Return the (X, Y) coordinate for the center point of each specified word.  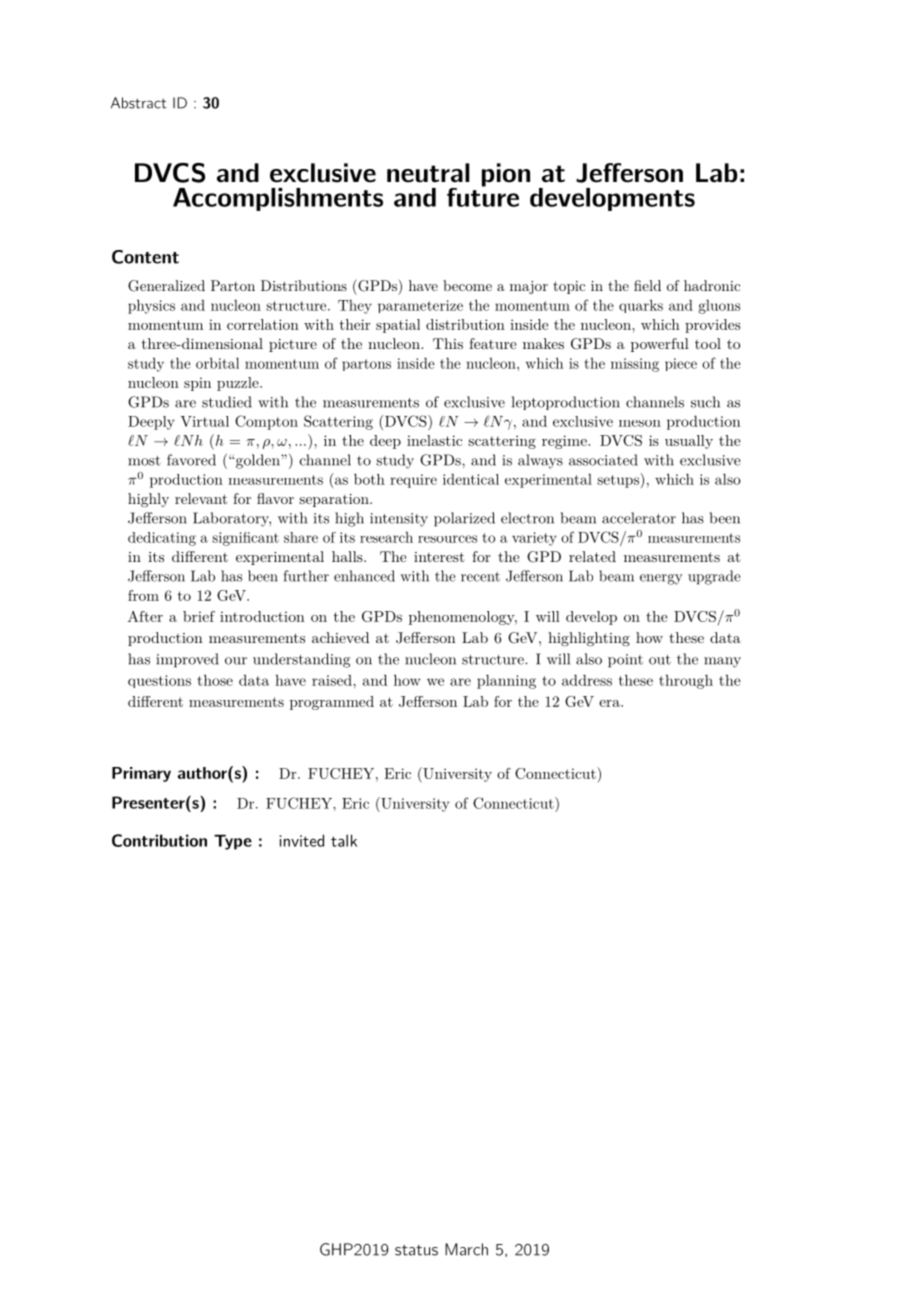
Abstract (139, 103)
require (413, 481)
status (416, 1250)
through (686, 682)
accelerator (639, 518)
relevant (201, 498)
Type (233, 842)
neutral (428, 173)
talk (344, 840)
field (647, 285)
